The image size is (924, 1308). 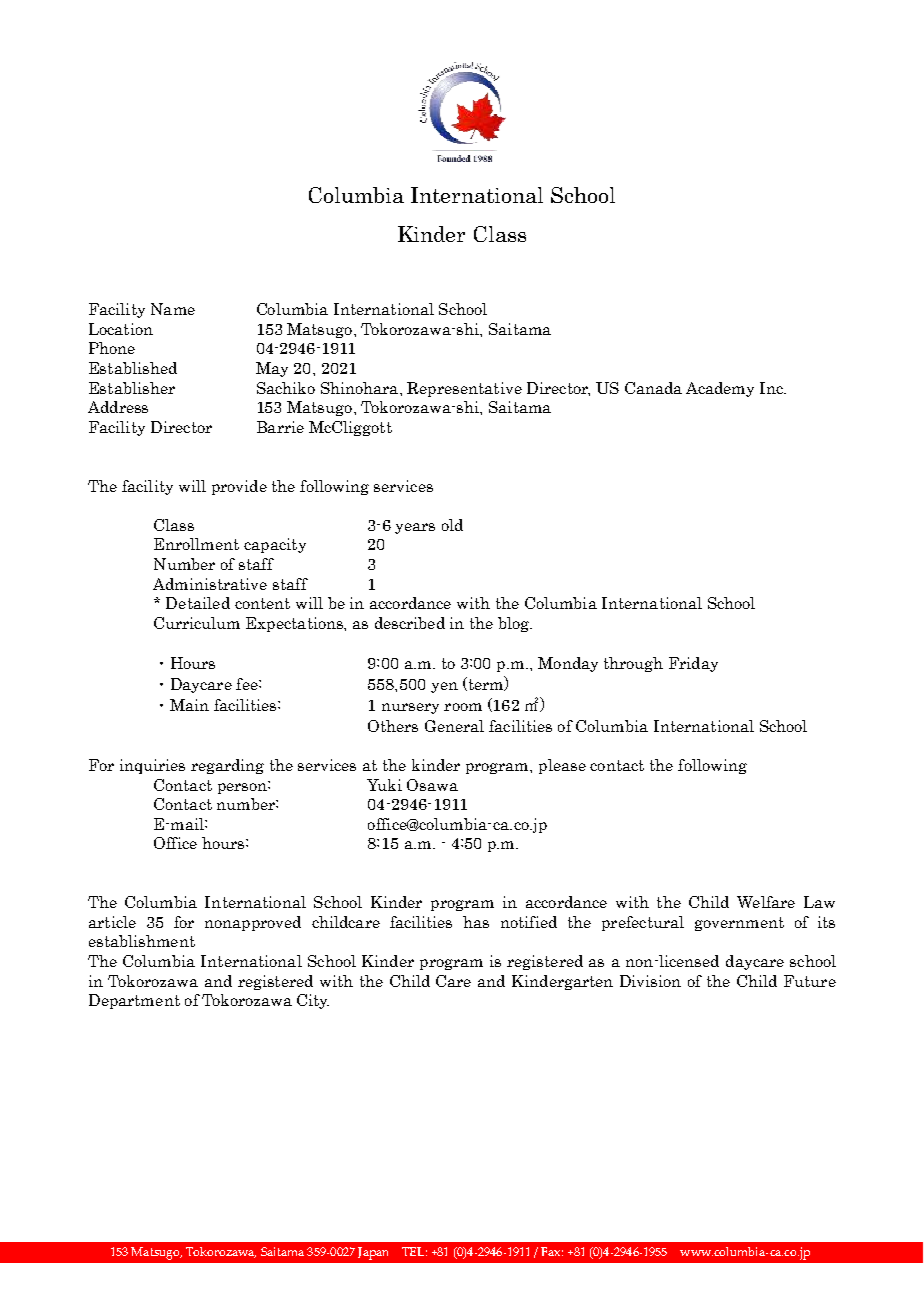 I want to click on Japan, so click(x=373, y=1253).
